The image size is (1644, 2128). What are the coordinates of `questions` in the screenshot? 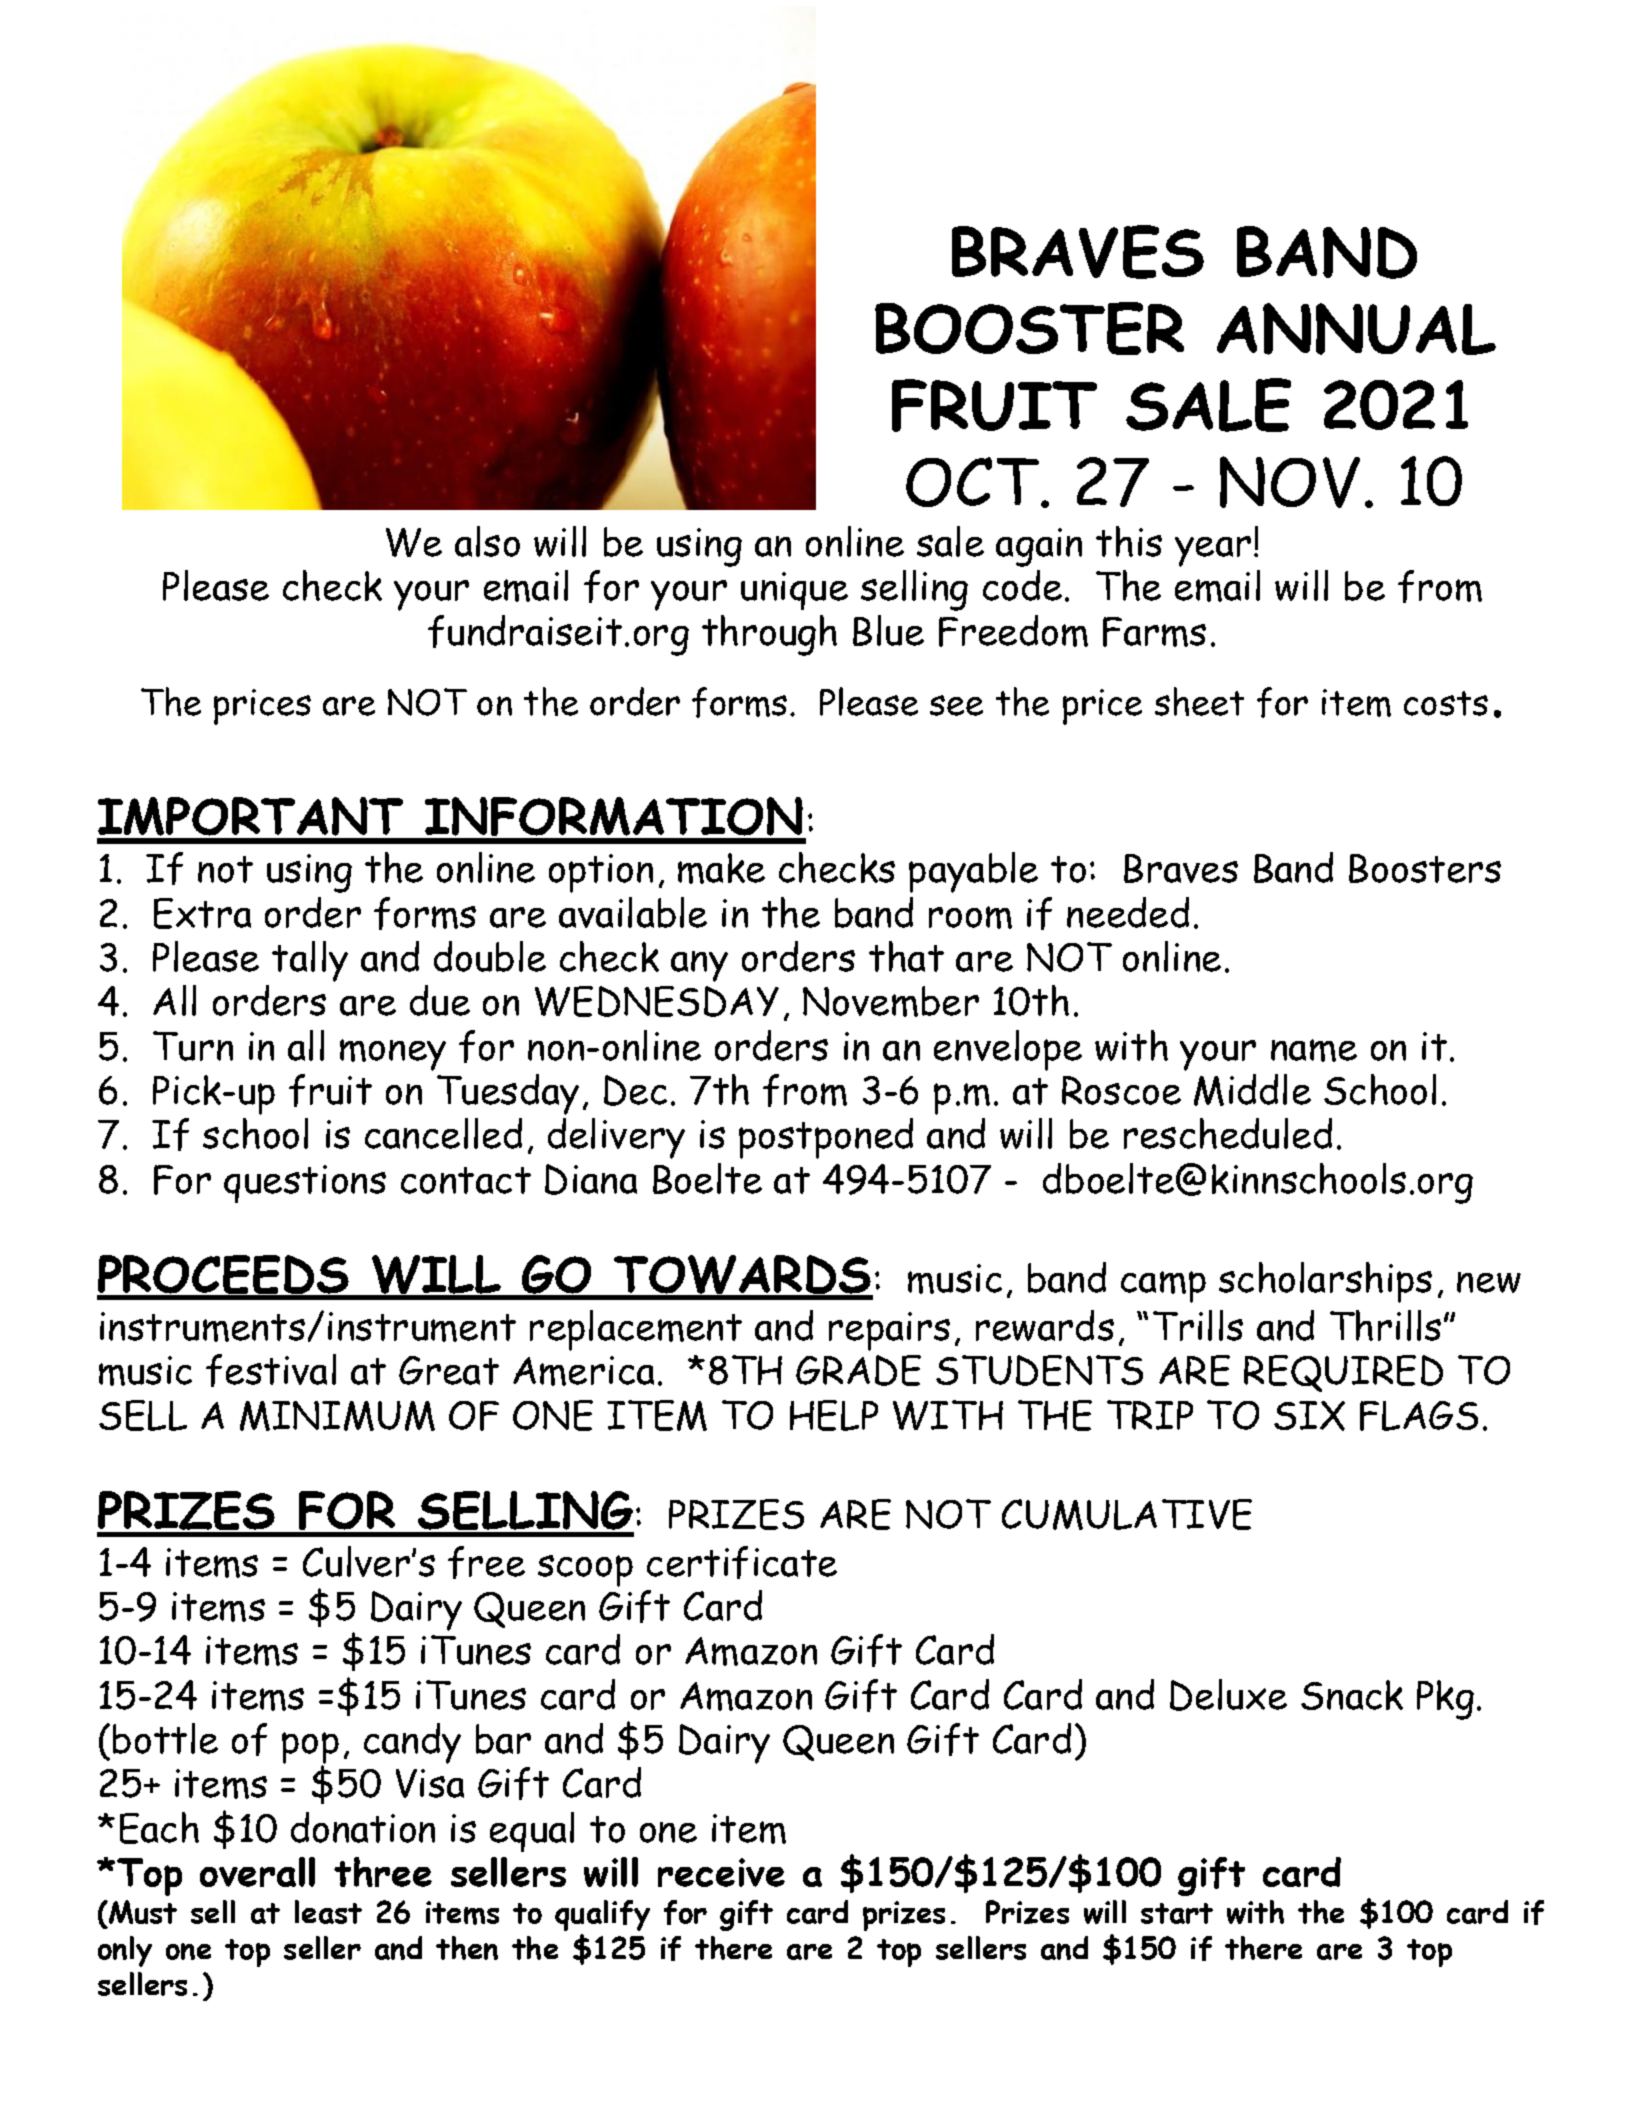 It's located at (305, 1184).
